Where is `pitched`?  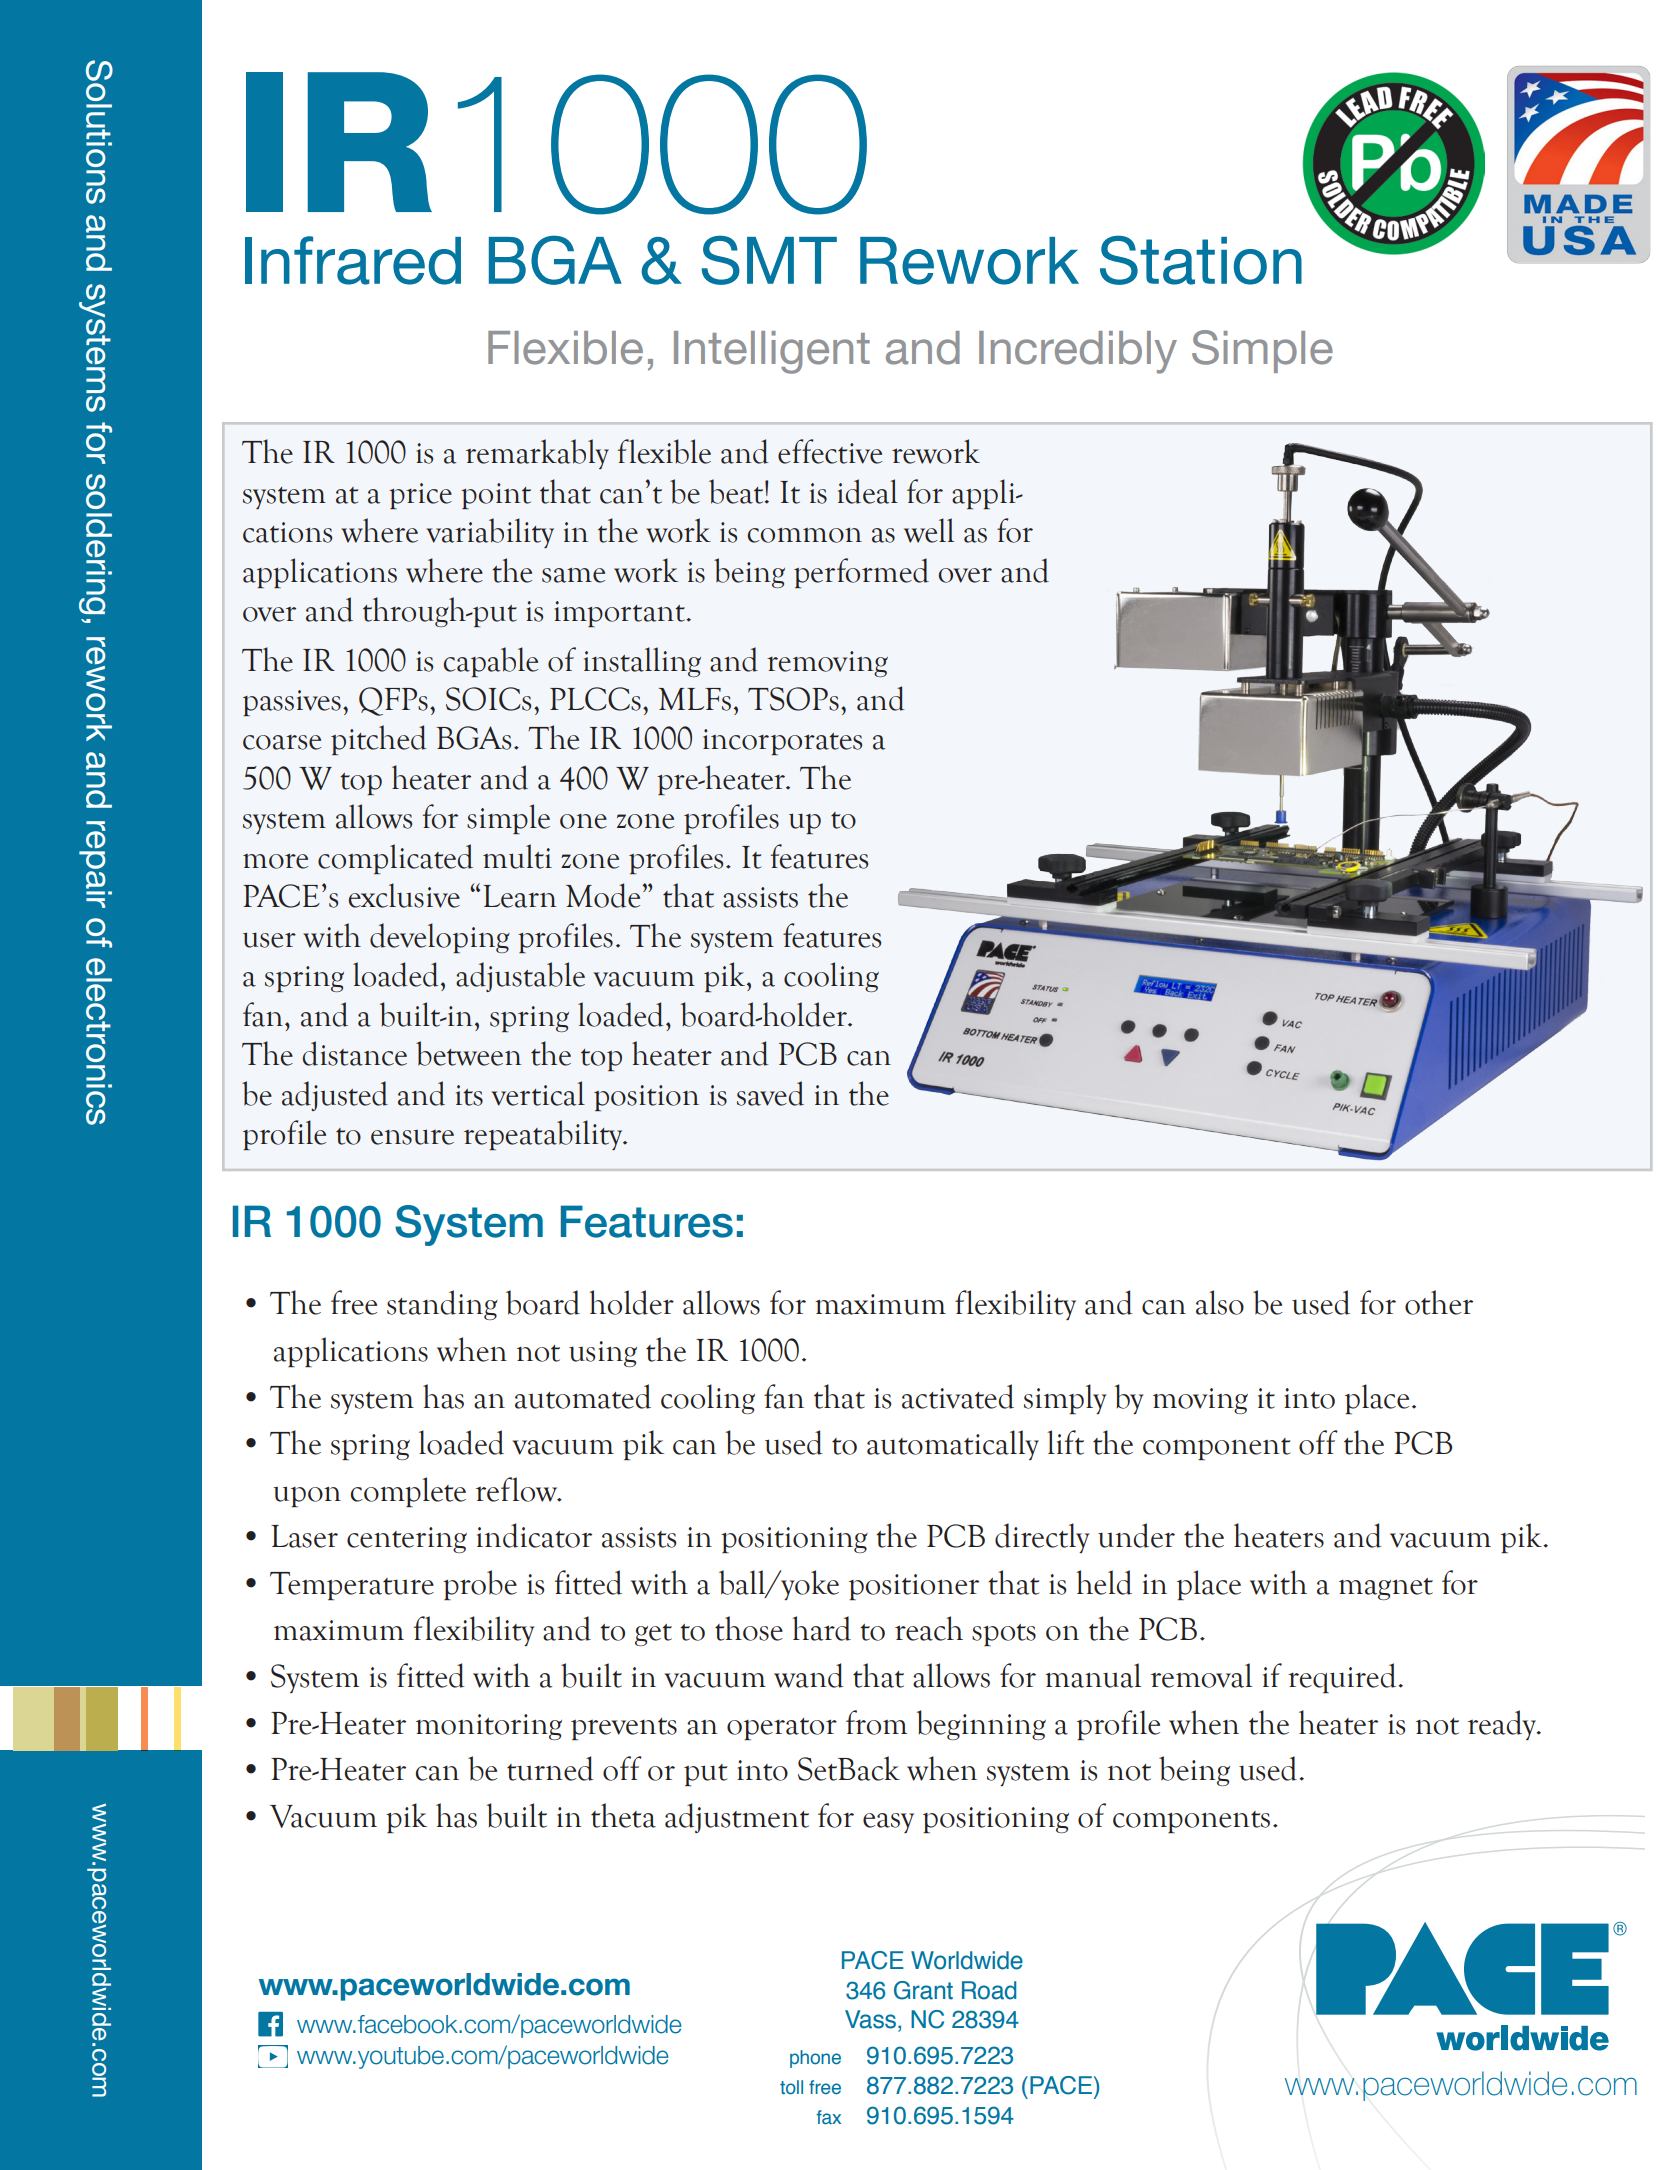 pitched is located at coordinates (378, 740).
